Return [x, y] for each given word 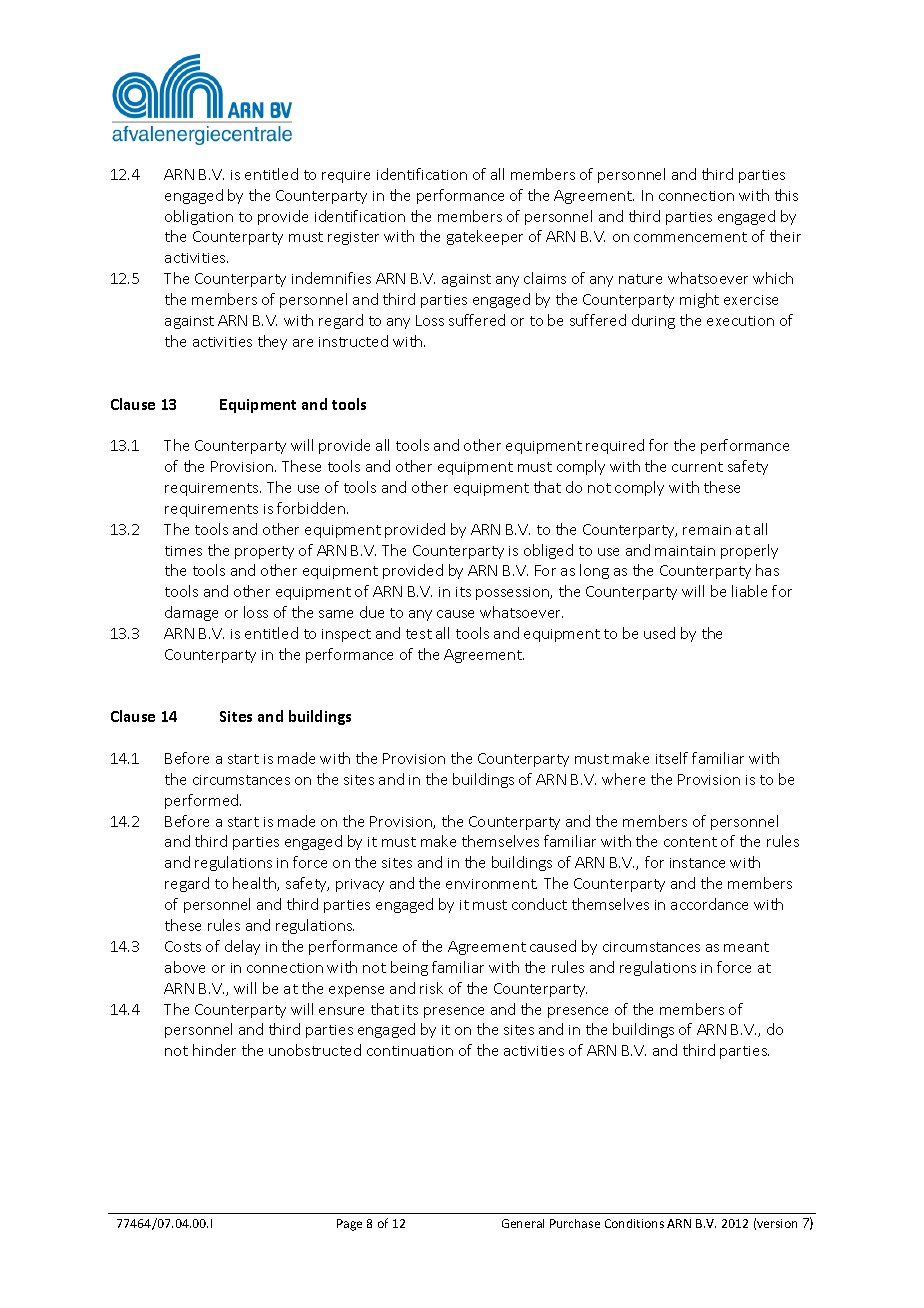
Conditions [634, 1223]
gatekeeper [485, 237]
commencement [690, 237]
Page [349, 1225]
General [523, 1223]
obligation [199, 217]
